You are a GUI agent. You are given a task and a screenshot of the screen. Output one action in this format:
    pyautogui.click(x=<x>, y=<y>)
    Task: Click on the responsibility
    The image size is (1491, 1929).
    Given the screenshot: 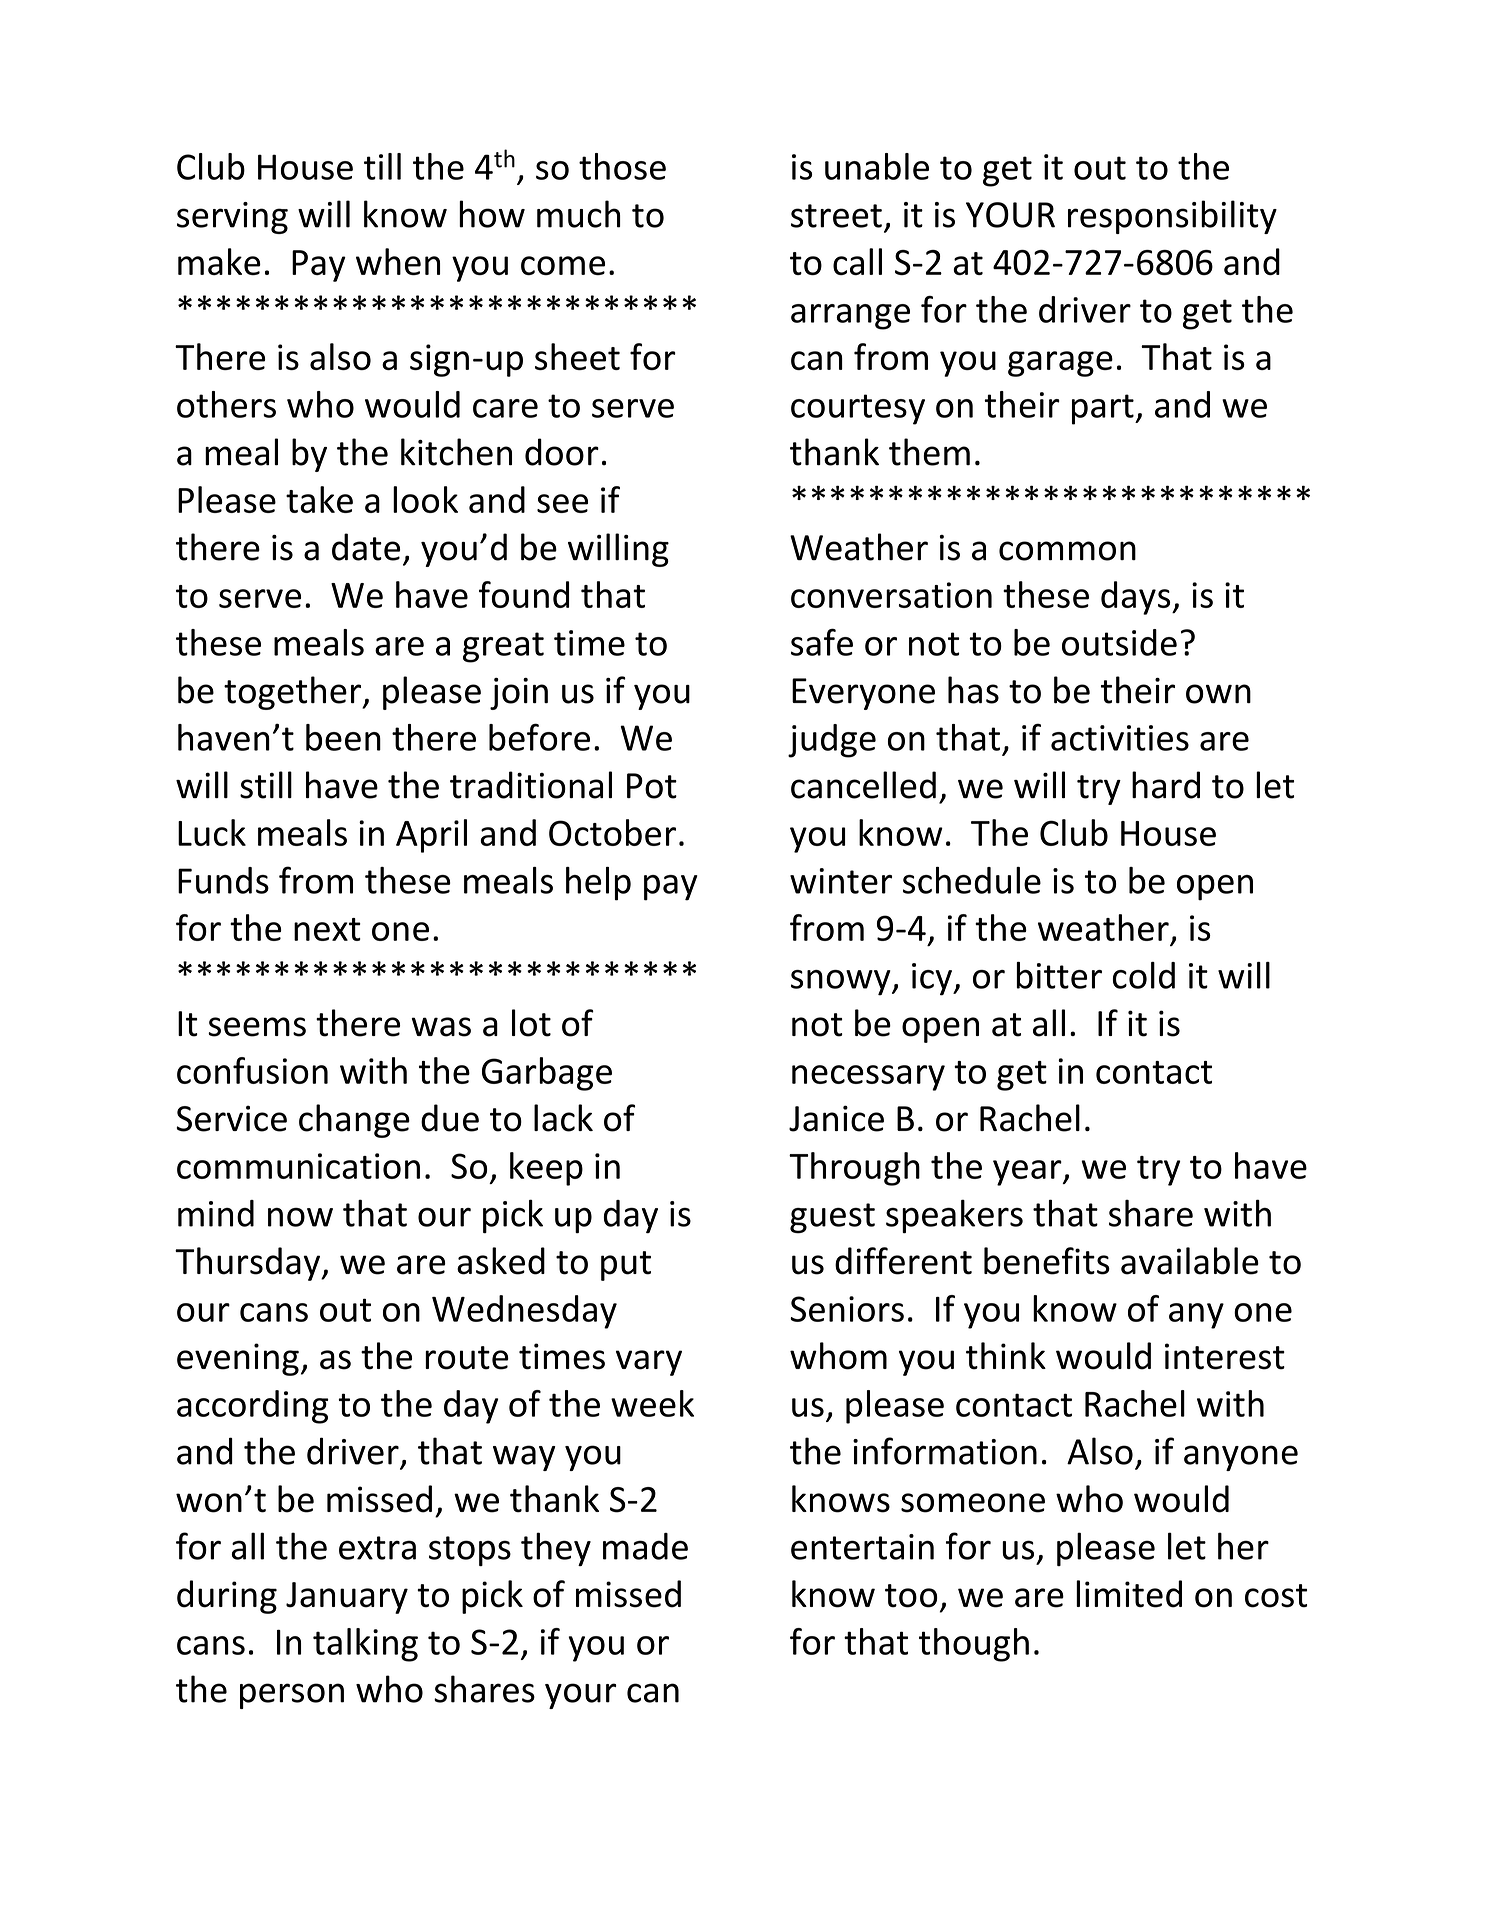 What is the action you would take?
    pyautogui.click(x=1172, y=217)
